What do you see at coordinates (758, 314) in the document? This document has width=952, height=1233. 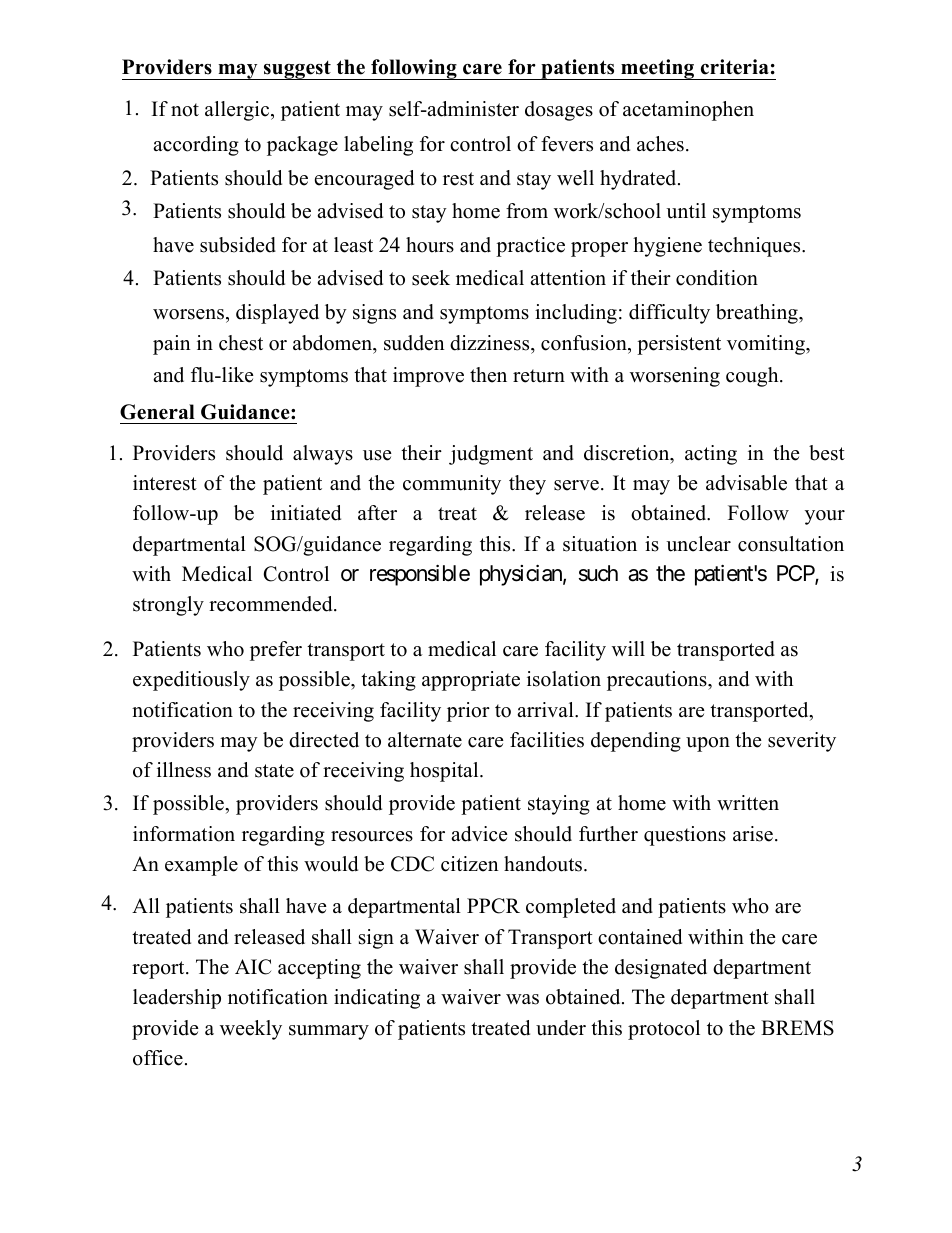 I see `breathing` at bounding box center [758, 314].
